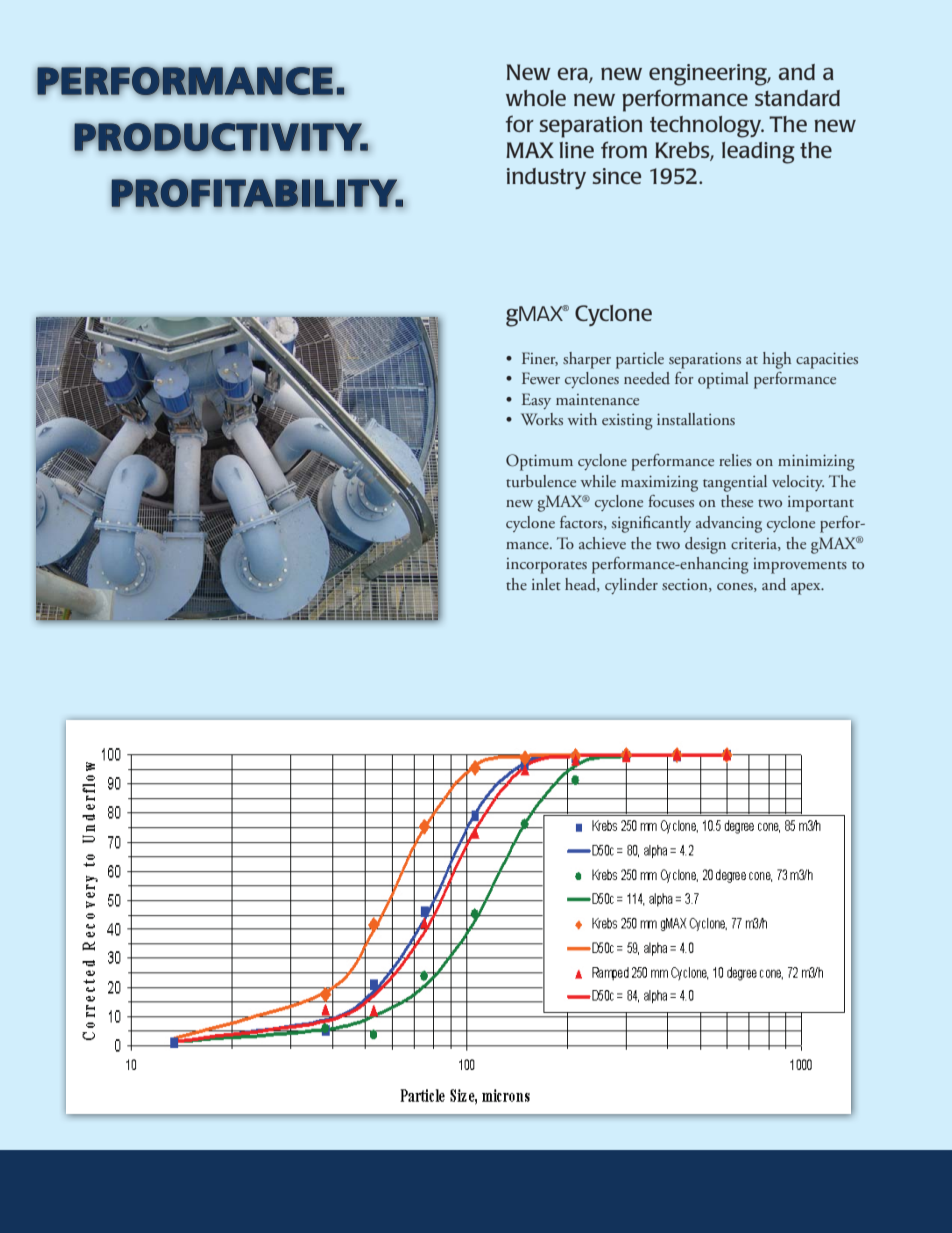  Describe the element at coordinates (546, 566) in the image. I see `incorporates` at that location.
